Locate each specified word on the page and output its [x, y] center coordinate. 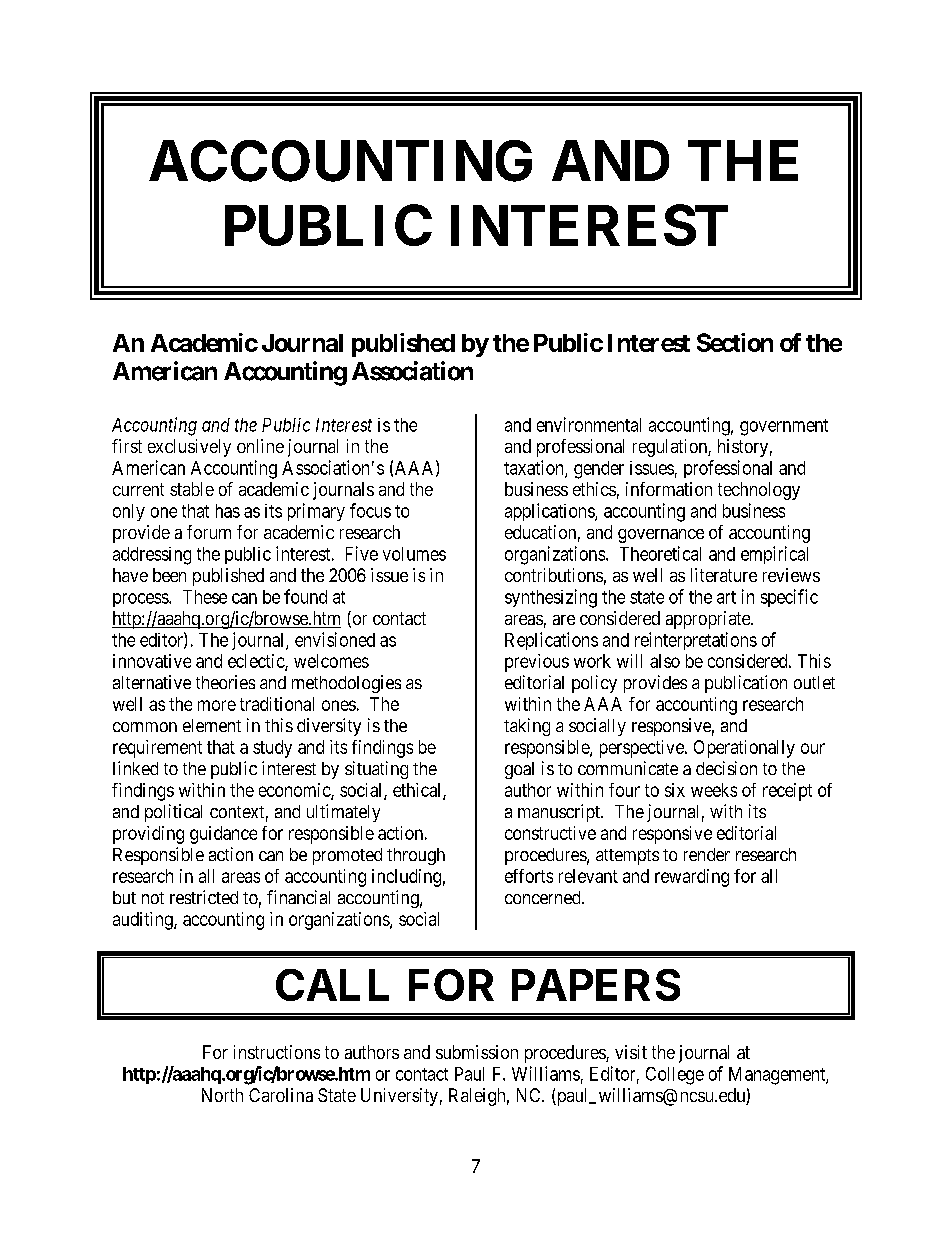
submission [477, 1052]
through [416, 856]
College [675, 1076]
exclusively [189, 448]
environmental [589, 424]
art [726, 597]
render [707, 854]
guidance [223, 835]
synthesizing [551, 598]
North [222, 1095]
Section [735, 342]
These [205, 597]
